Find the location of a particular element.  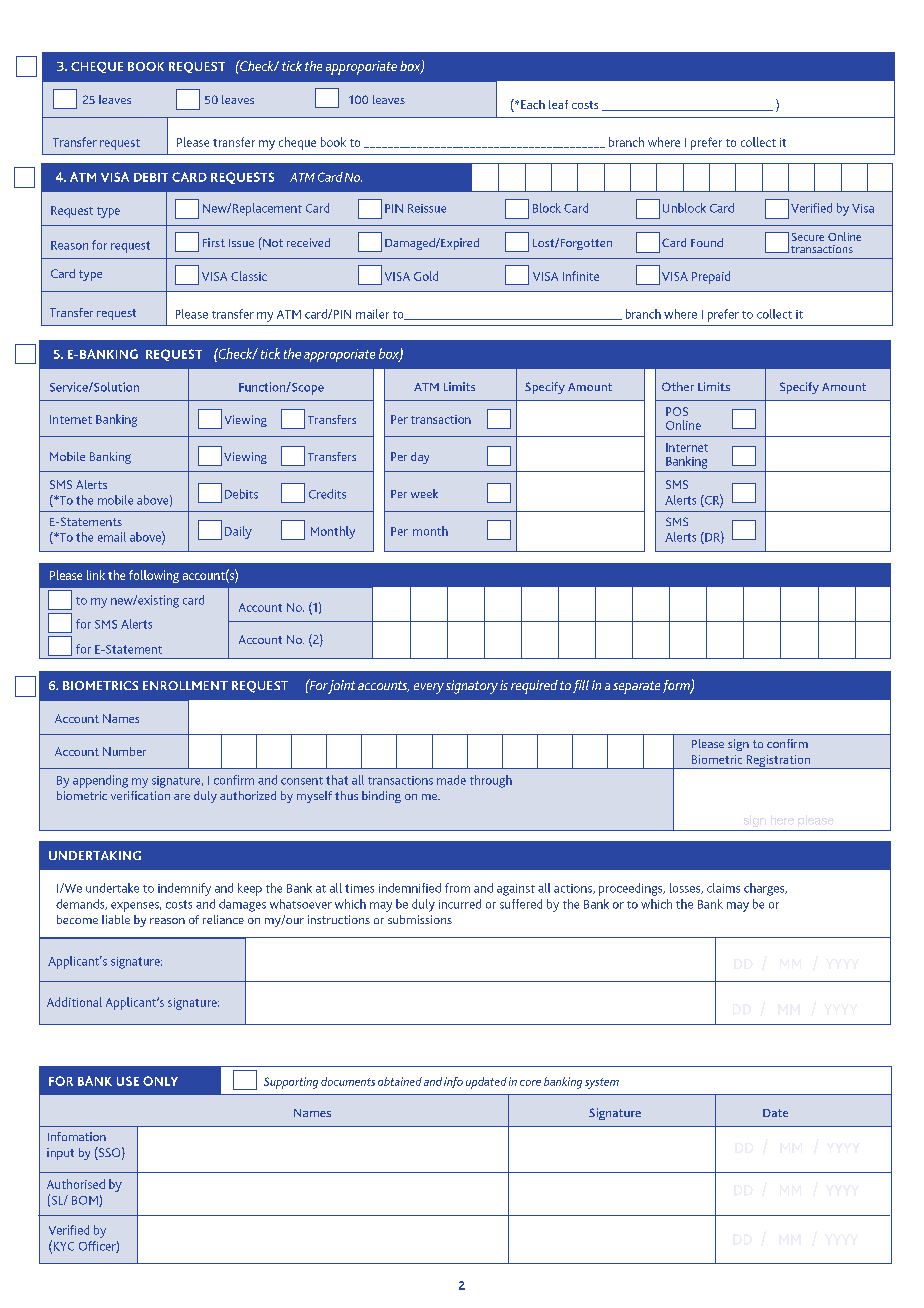

ENROLLMENT is located at coordinates (185, 685).
